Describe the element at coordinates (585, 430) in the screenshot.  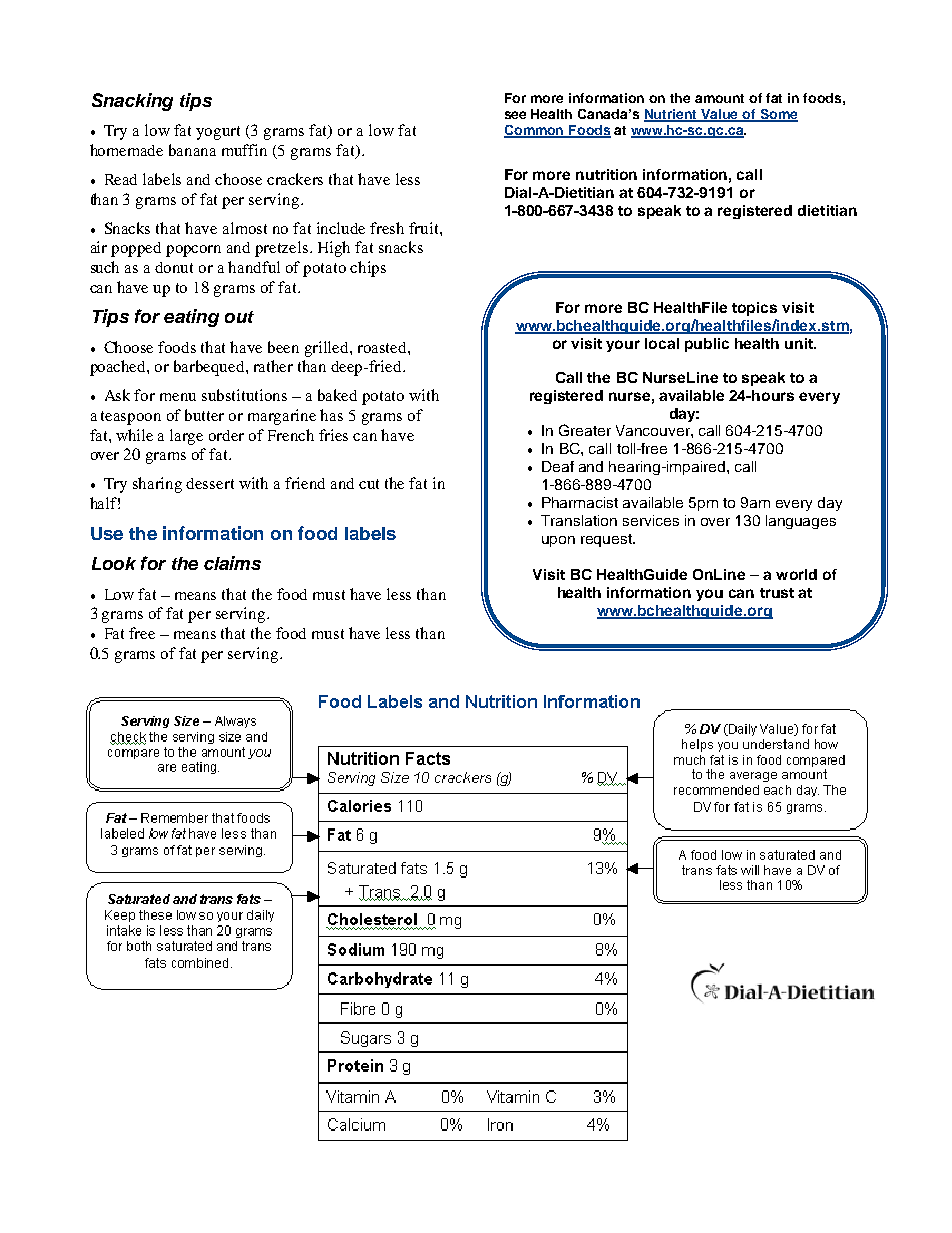
I see `Greater` at that location.
